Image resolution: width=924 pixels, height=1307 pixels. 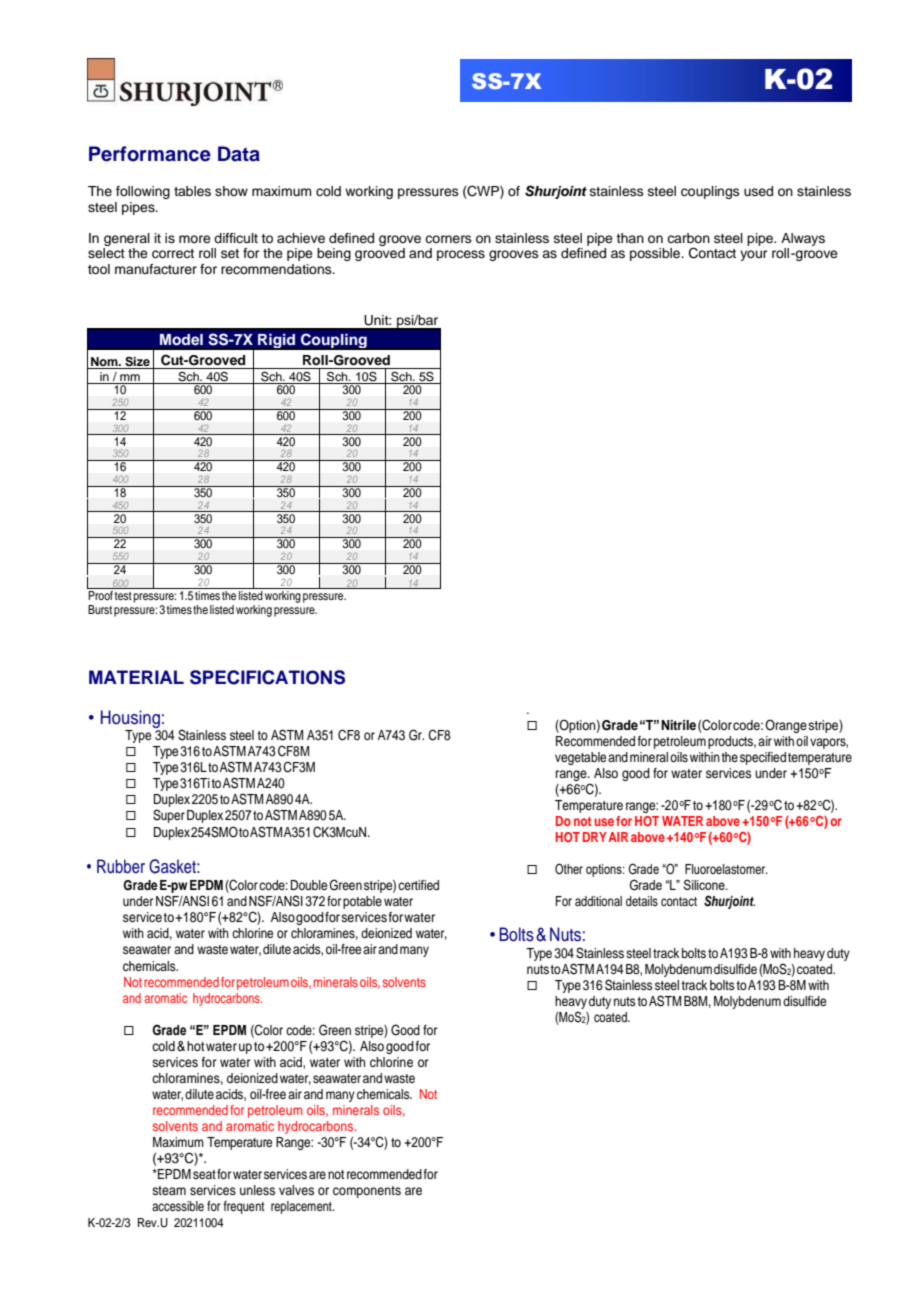 I want to click on corners, so click(x=448, y=239).
